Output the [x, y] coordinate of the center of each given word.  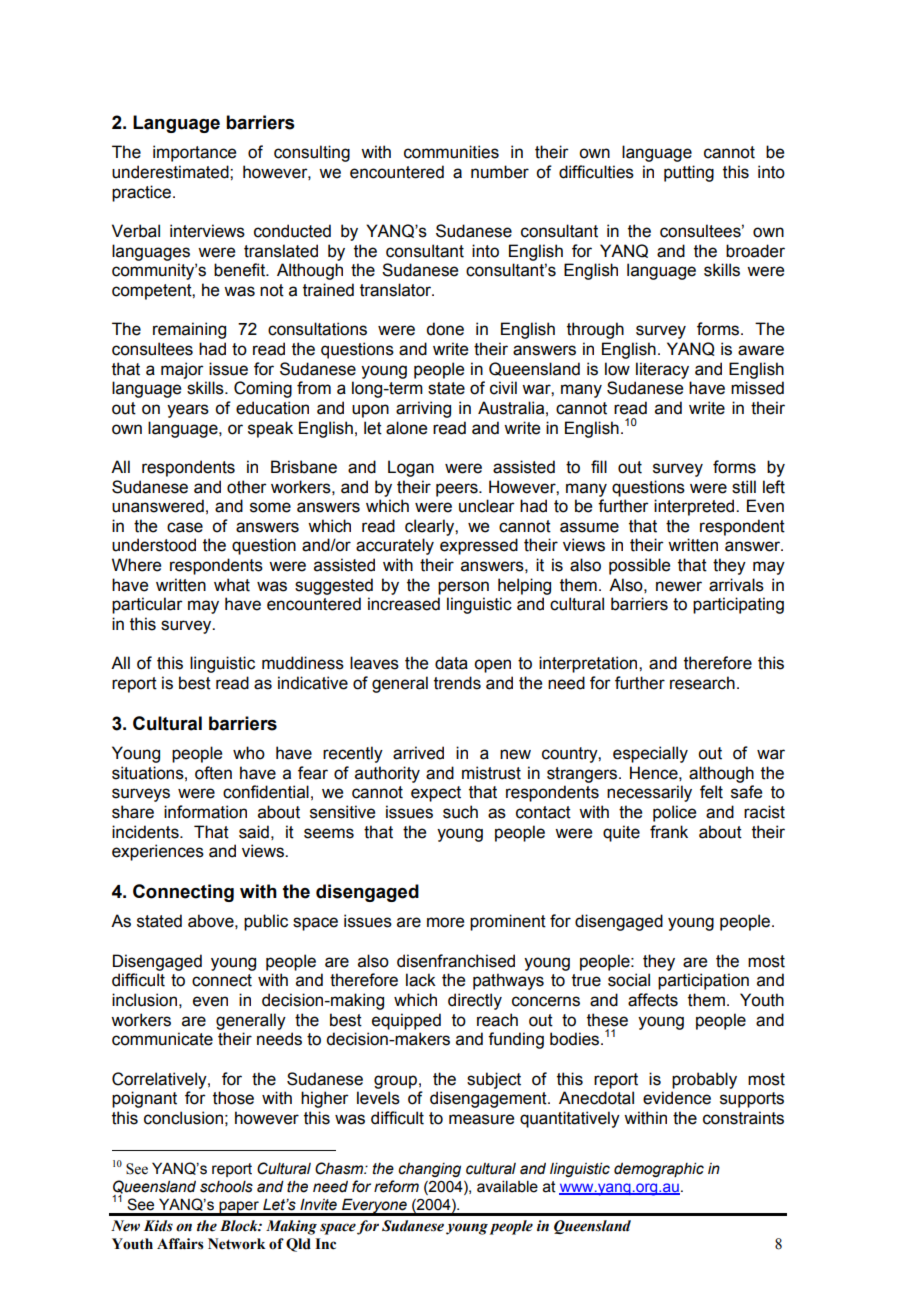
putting [689, 173]
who [249, 753]
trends [457, 683]
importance [194, 153]
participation [703, 981]
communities [451, 152]
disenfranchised [456, 961]
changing [429, 1170]
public [266, 922]
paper [239, 1208]
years [188, 411]
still [744, 487]
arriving [423, 409]
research [702, 683]
